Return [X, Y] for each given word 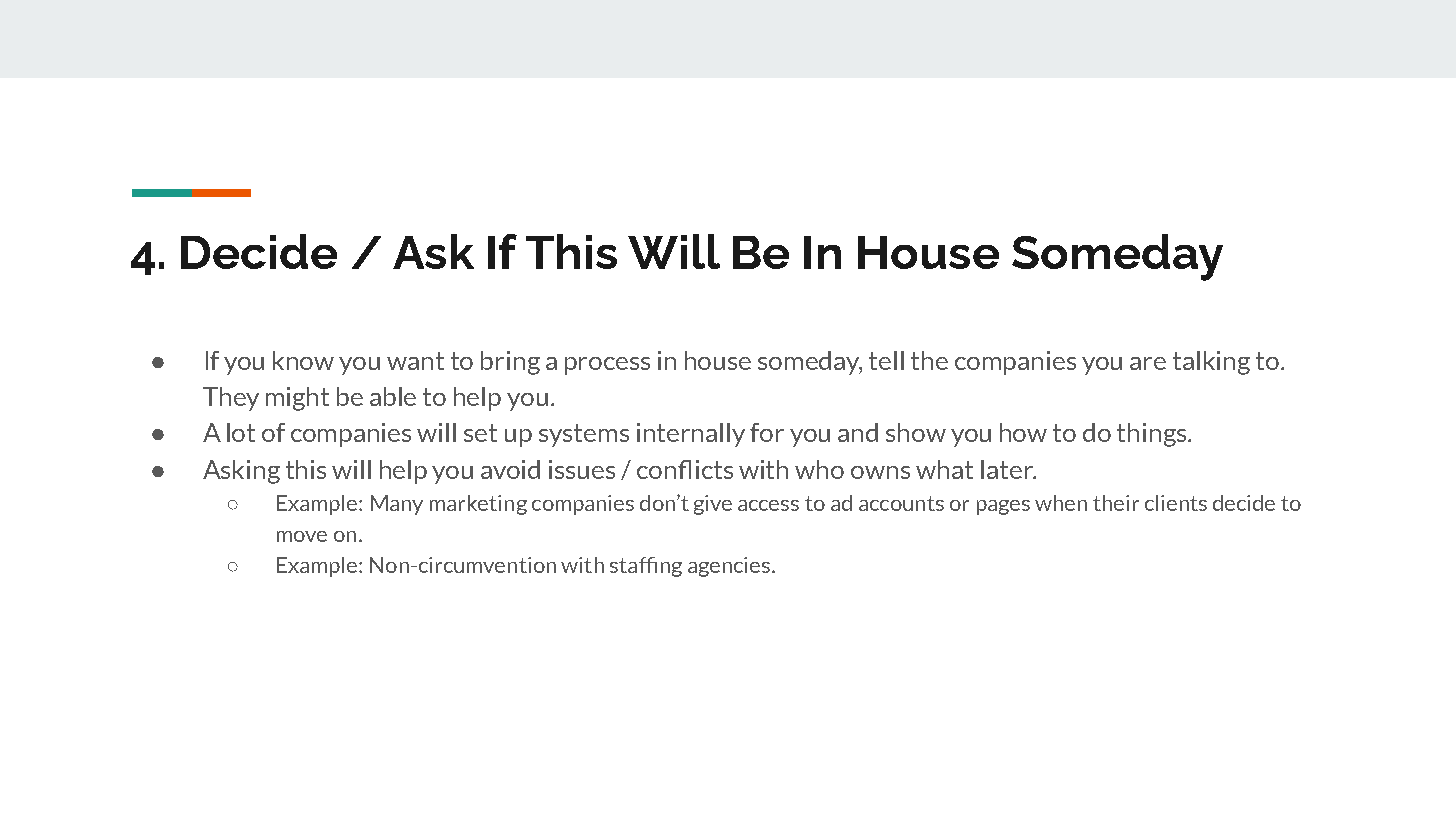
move [302, 536]
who [819, 469]
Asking [241, 472]
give [713, 505]
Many [397, 505]
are [1148, 363]
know [303, 360]
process [607, 366]
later [1008, 469]
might [297, 399]
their [1116, 503]
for [767, 432]
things [1153, 435]
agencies [729, 567]
